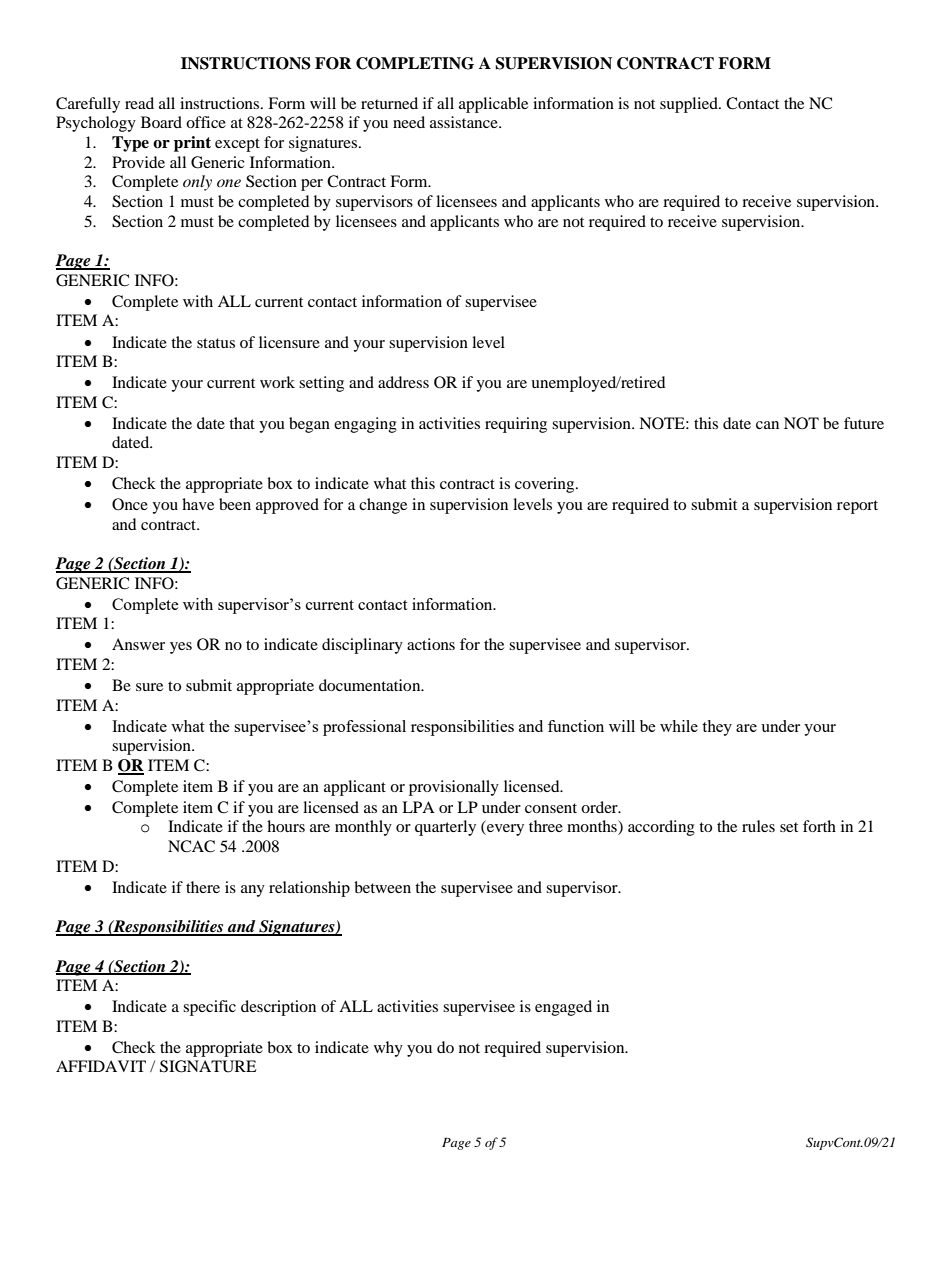 The image size is (952, 1272). I want to click on future, so click(864, 423).
